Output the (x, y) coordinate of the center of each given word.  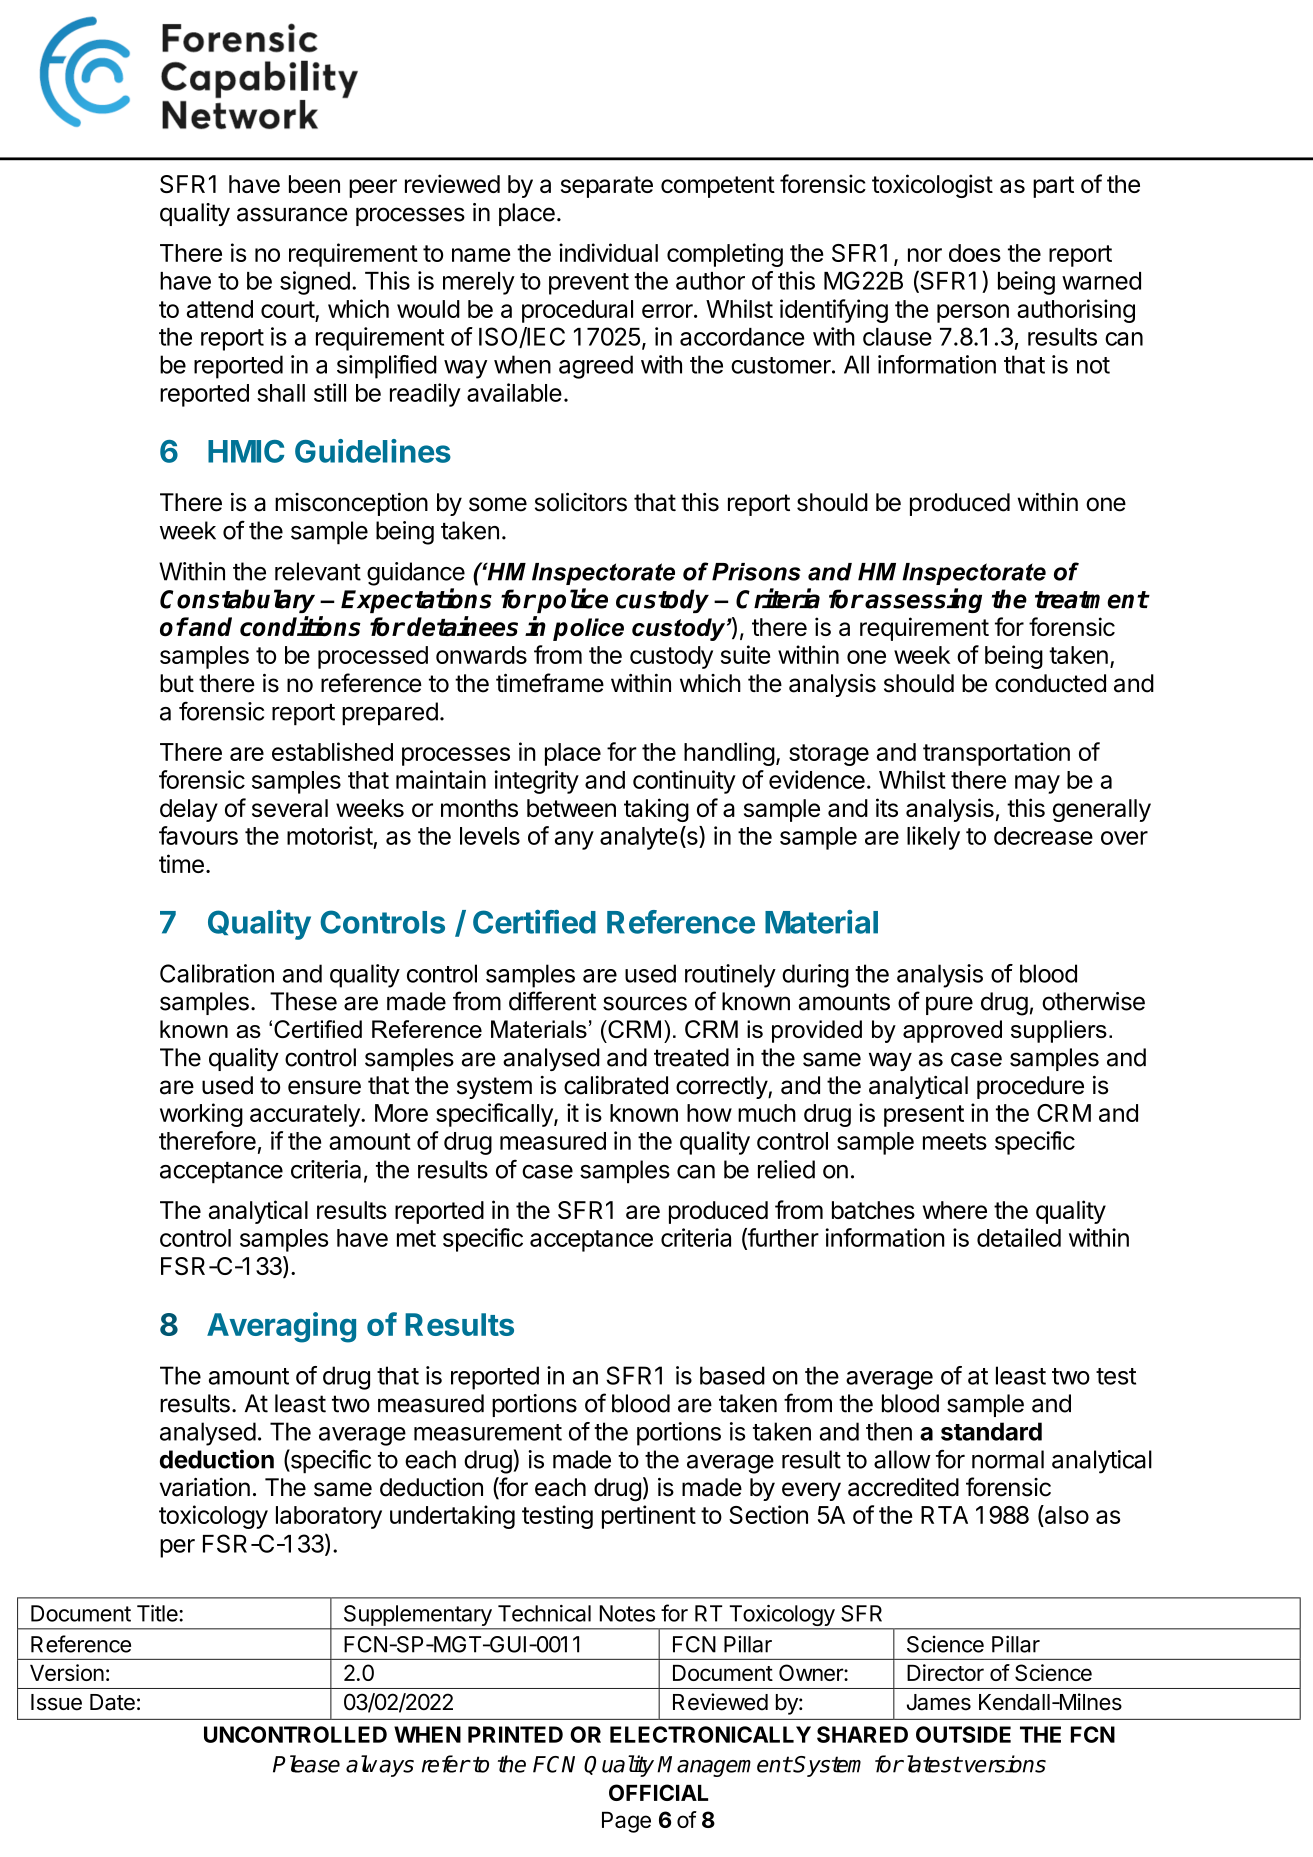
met (416, 1238)
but (177, 683)
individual (608, 252)
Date (112, 1702)
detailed (1019, 1237)
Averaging (281, 1327)
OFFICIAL (658, 1792)
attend (220, 309)
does (975, 253)
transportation (996, 754)
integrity (536, 782)
